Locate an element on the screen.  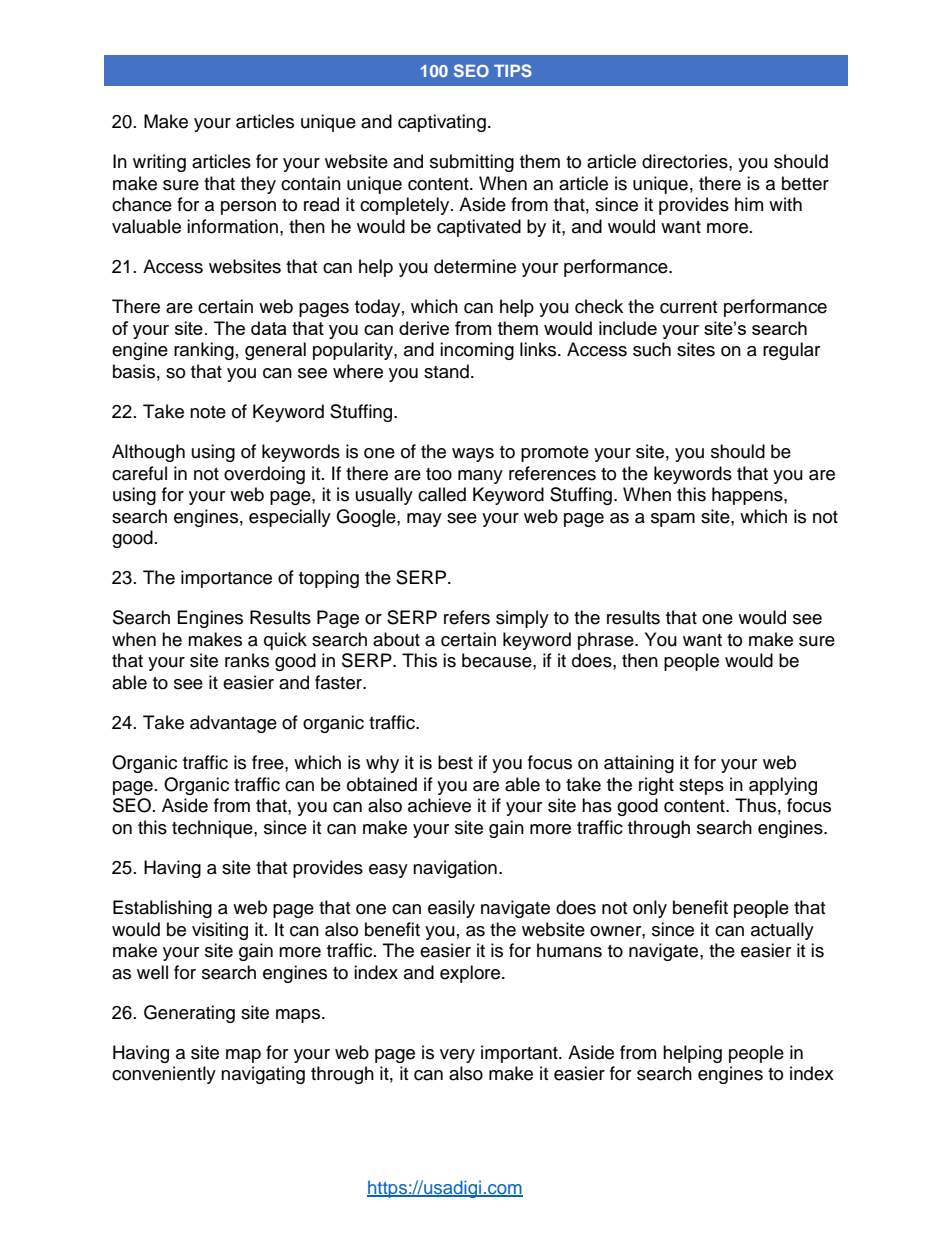
better is located at coordinates (805, 183).
